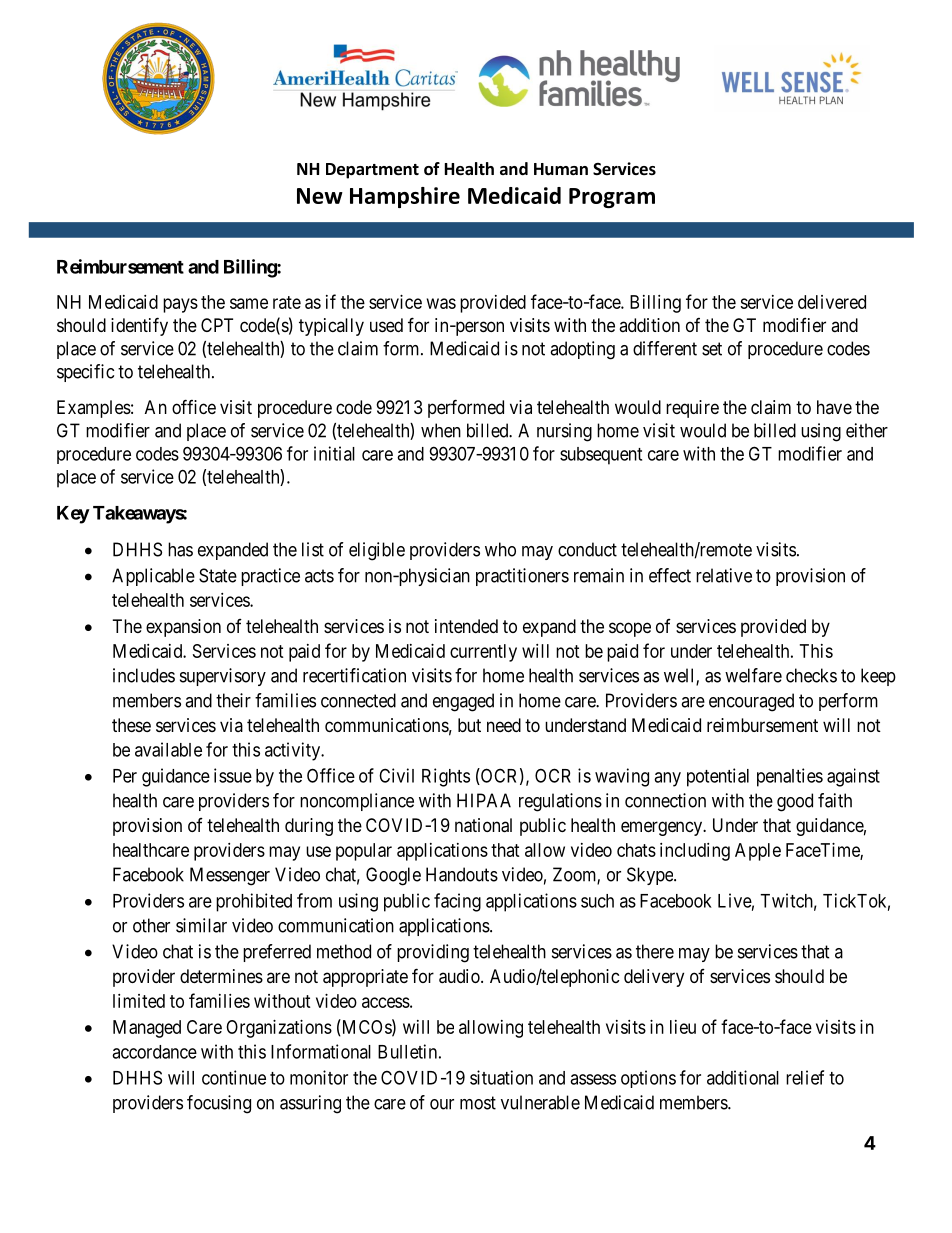 This screenshot has height=1233, width=952. I want to click on Program, so click(612, 198).
